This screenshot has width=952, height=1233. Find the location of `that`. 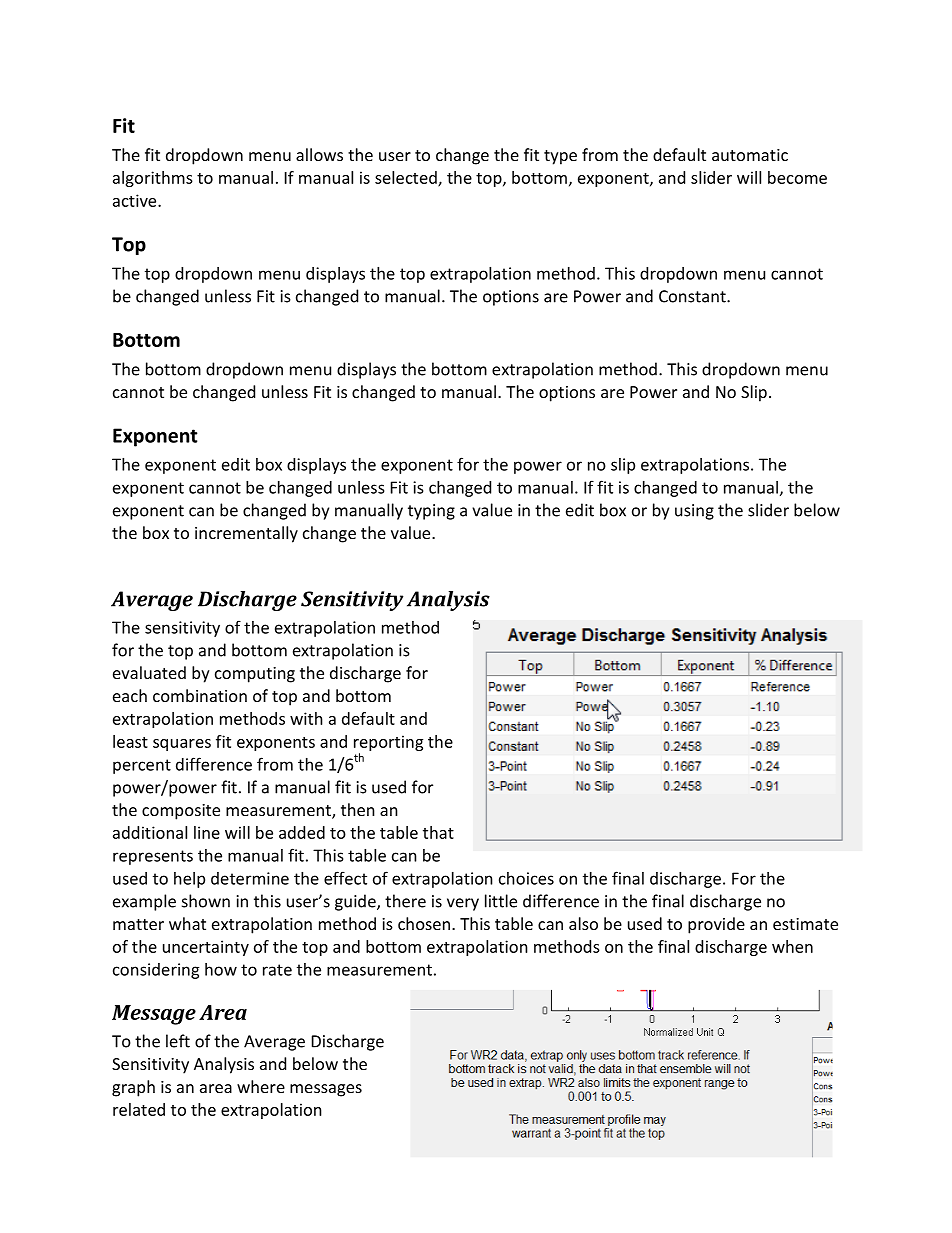

that is located at coordinates (438, 832).
